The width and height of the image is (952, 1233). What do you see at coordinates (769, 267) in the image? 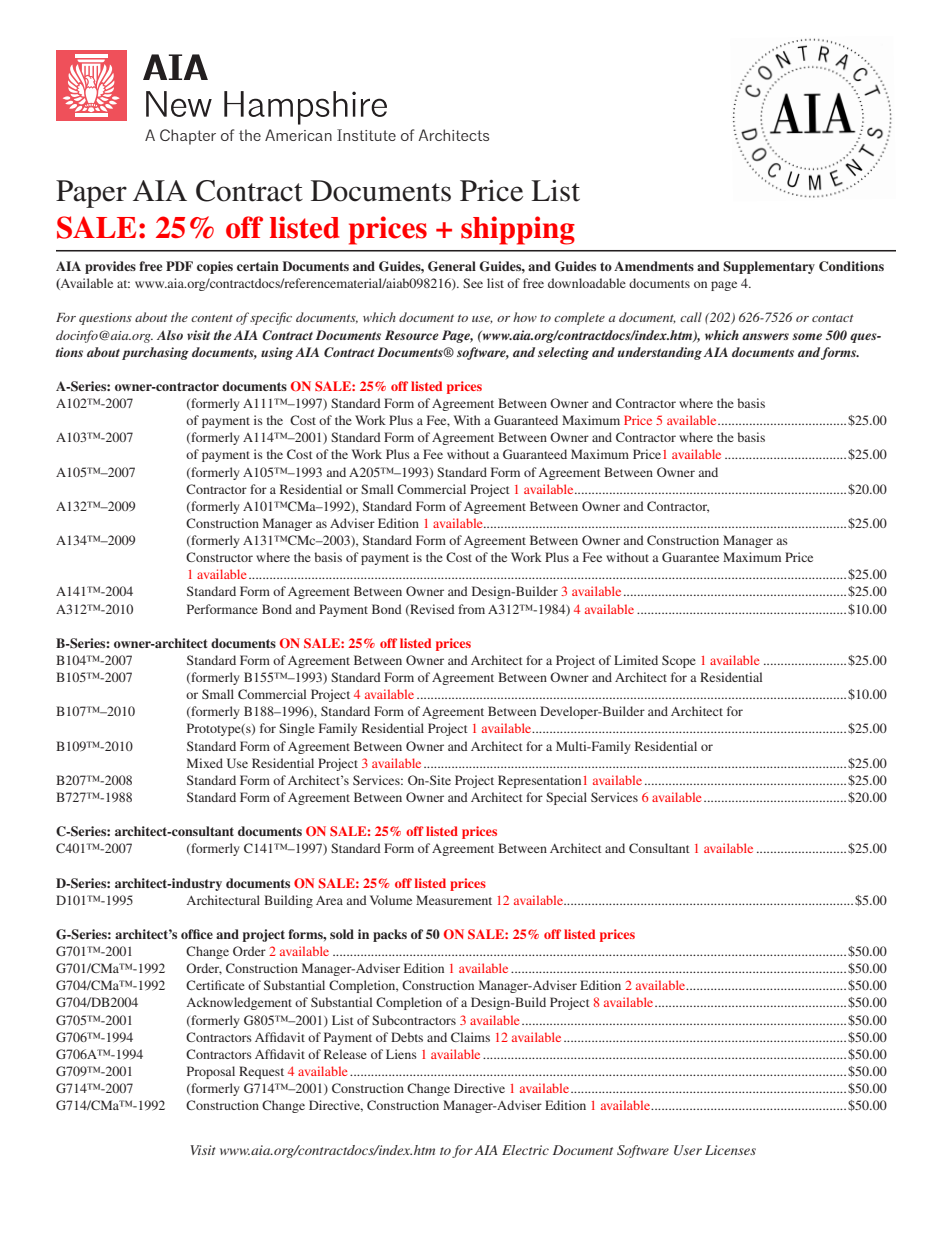
I see `Supplementary` at bounding box center [769, 267].
